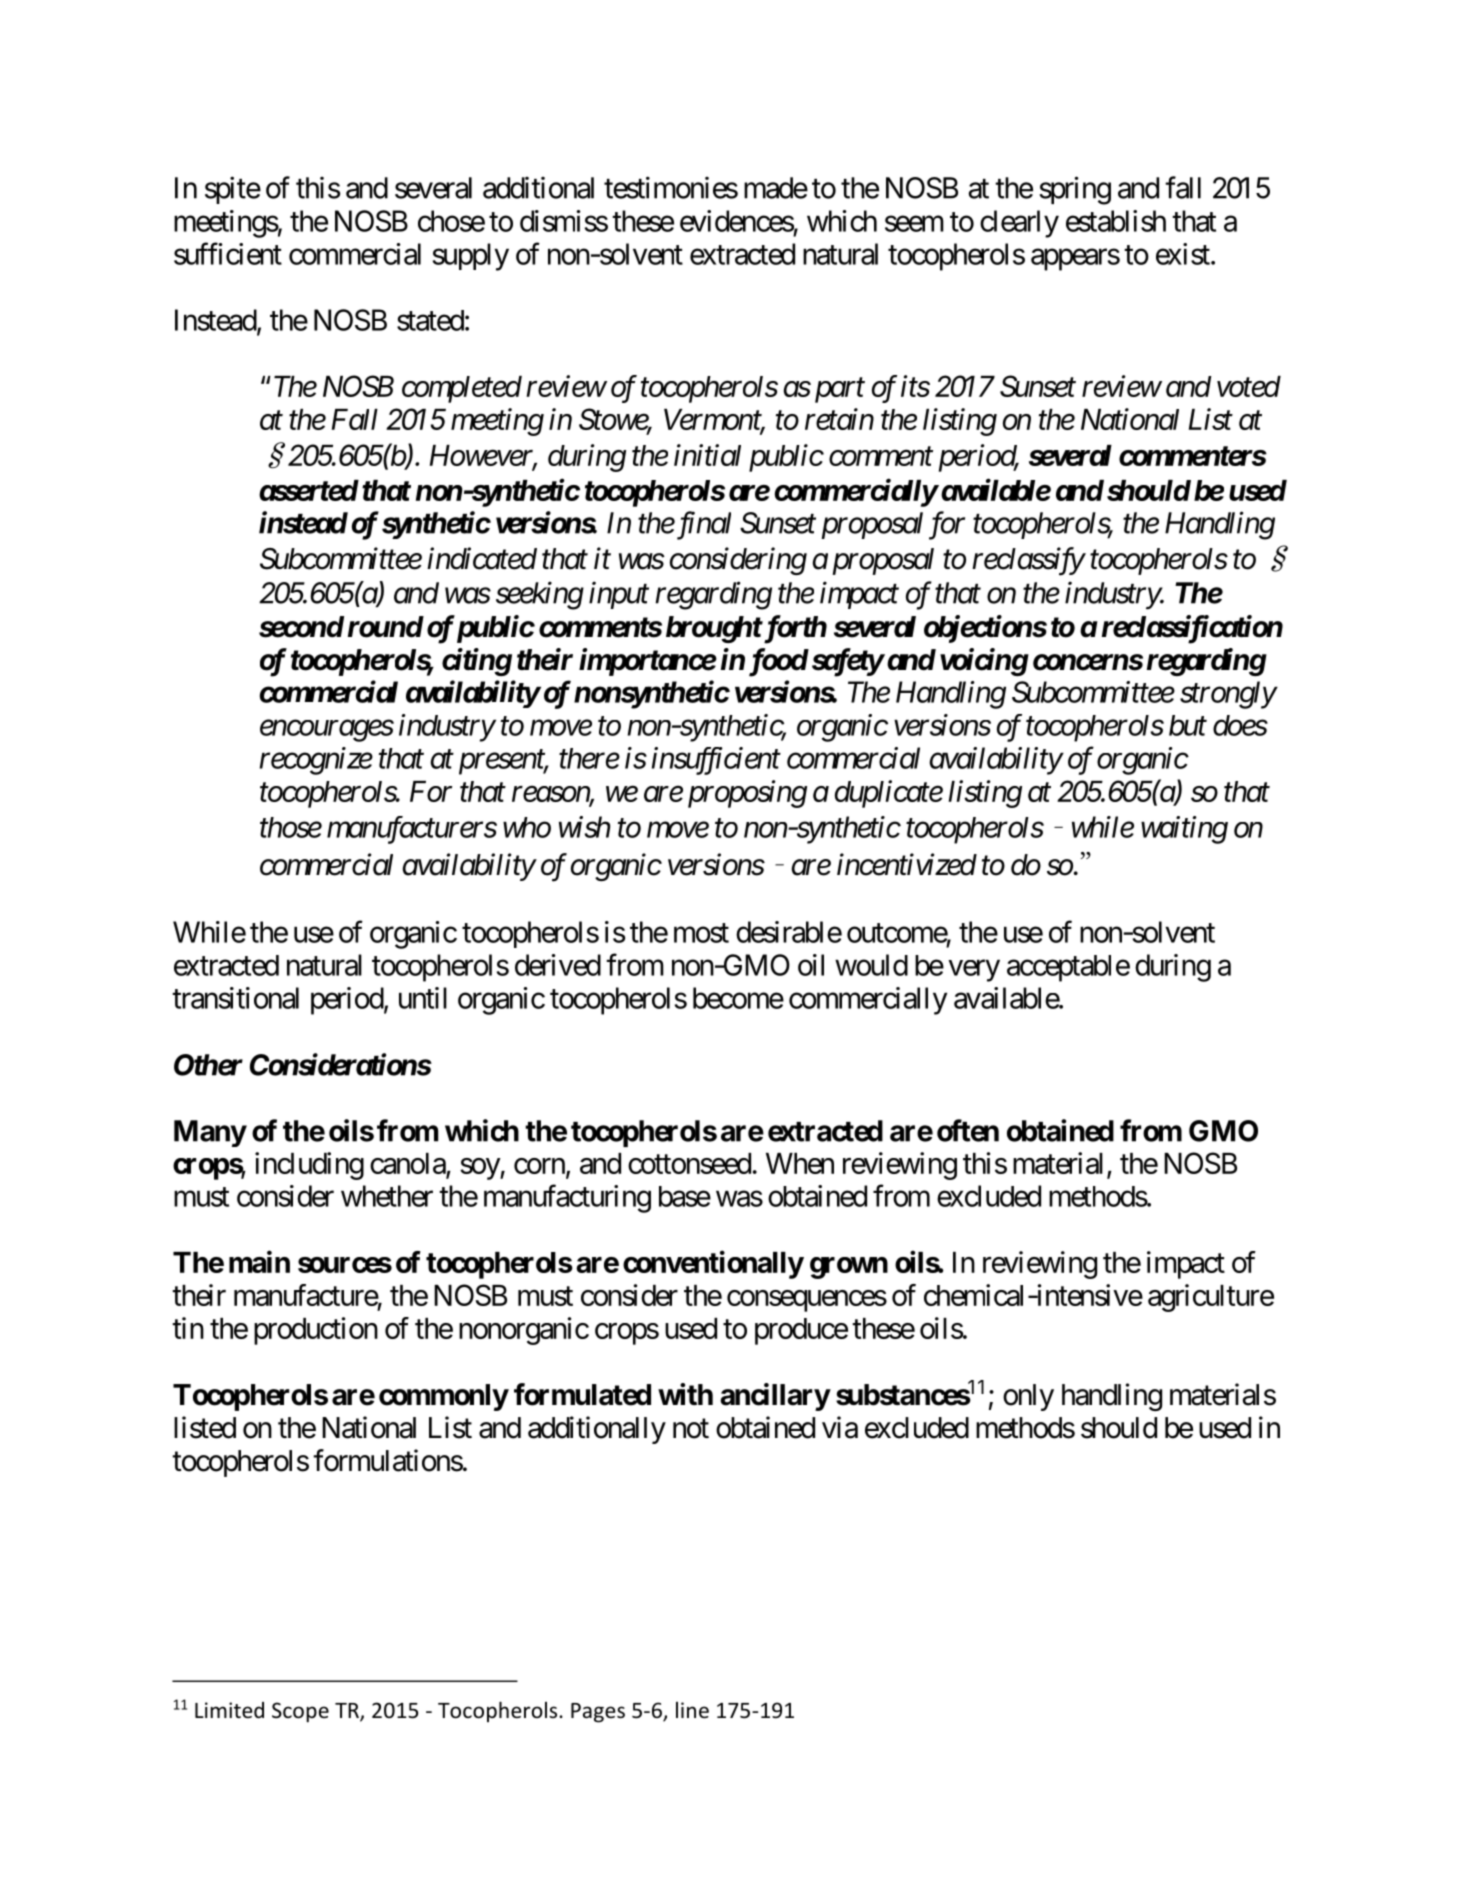  What do you see at coordinates (968, 1130) in the page?
I see `often` at bounding box center [968, 1130].
